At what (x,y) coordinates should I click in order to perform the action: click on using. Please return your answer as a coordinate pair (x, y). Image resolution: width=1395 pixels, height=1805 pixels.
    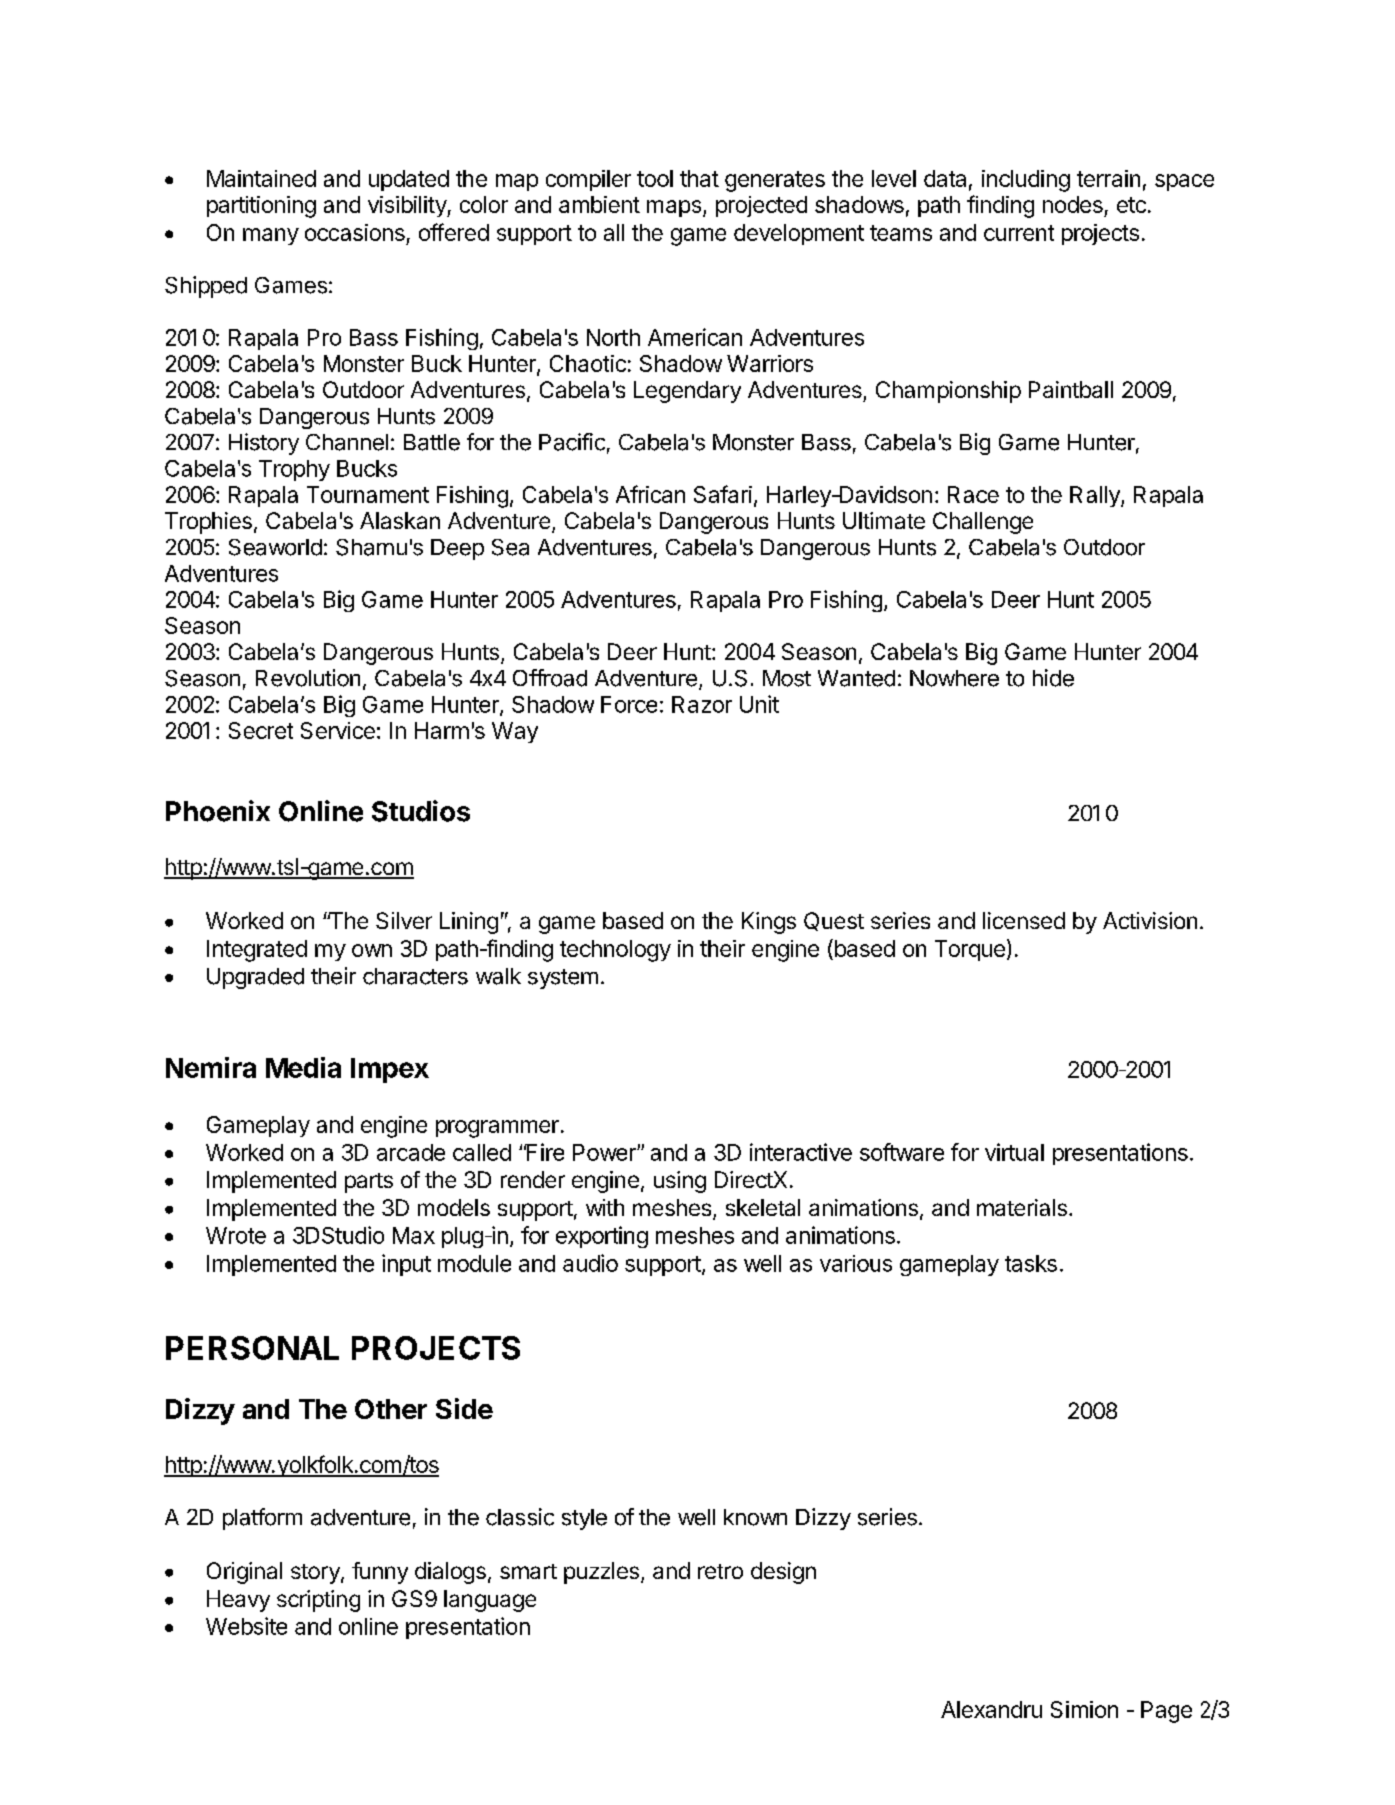
    Looking at the image, I should click on (680, 1182).
